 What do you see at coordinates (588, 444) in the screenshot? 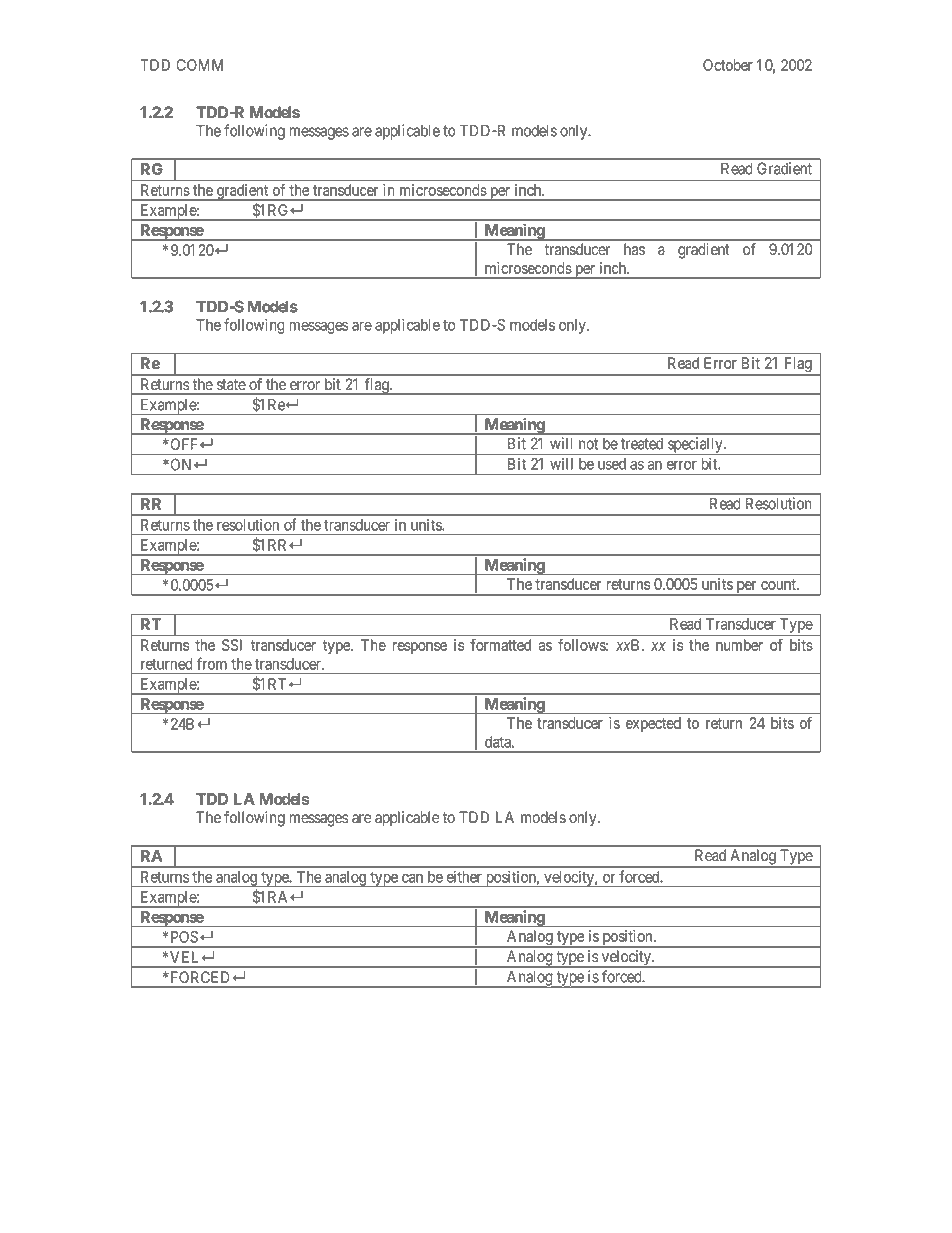
I see `not` at bounding box center [588, 444].
